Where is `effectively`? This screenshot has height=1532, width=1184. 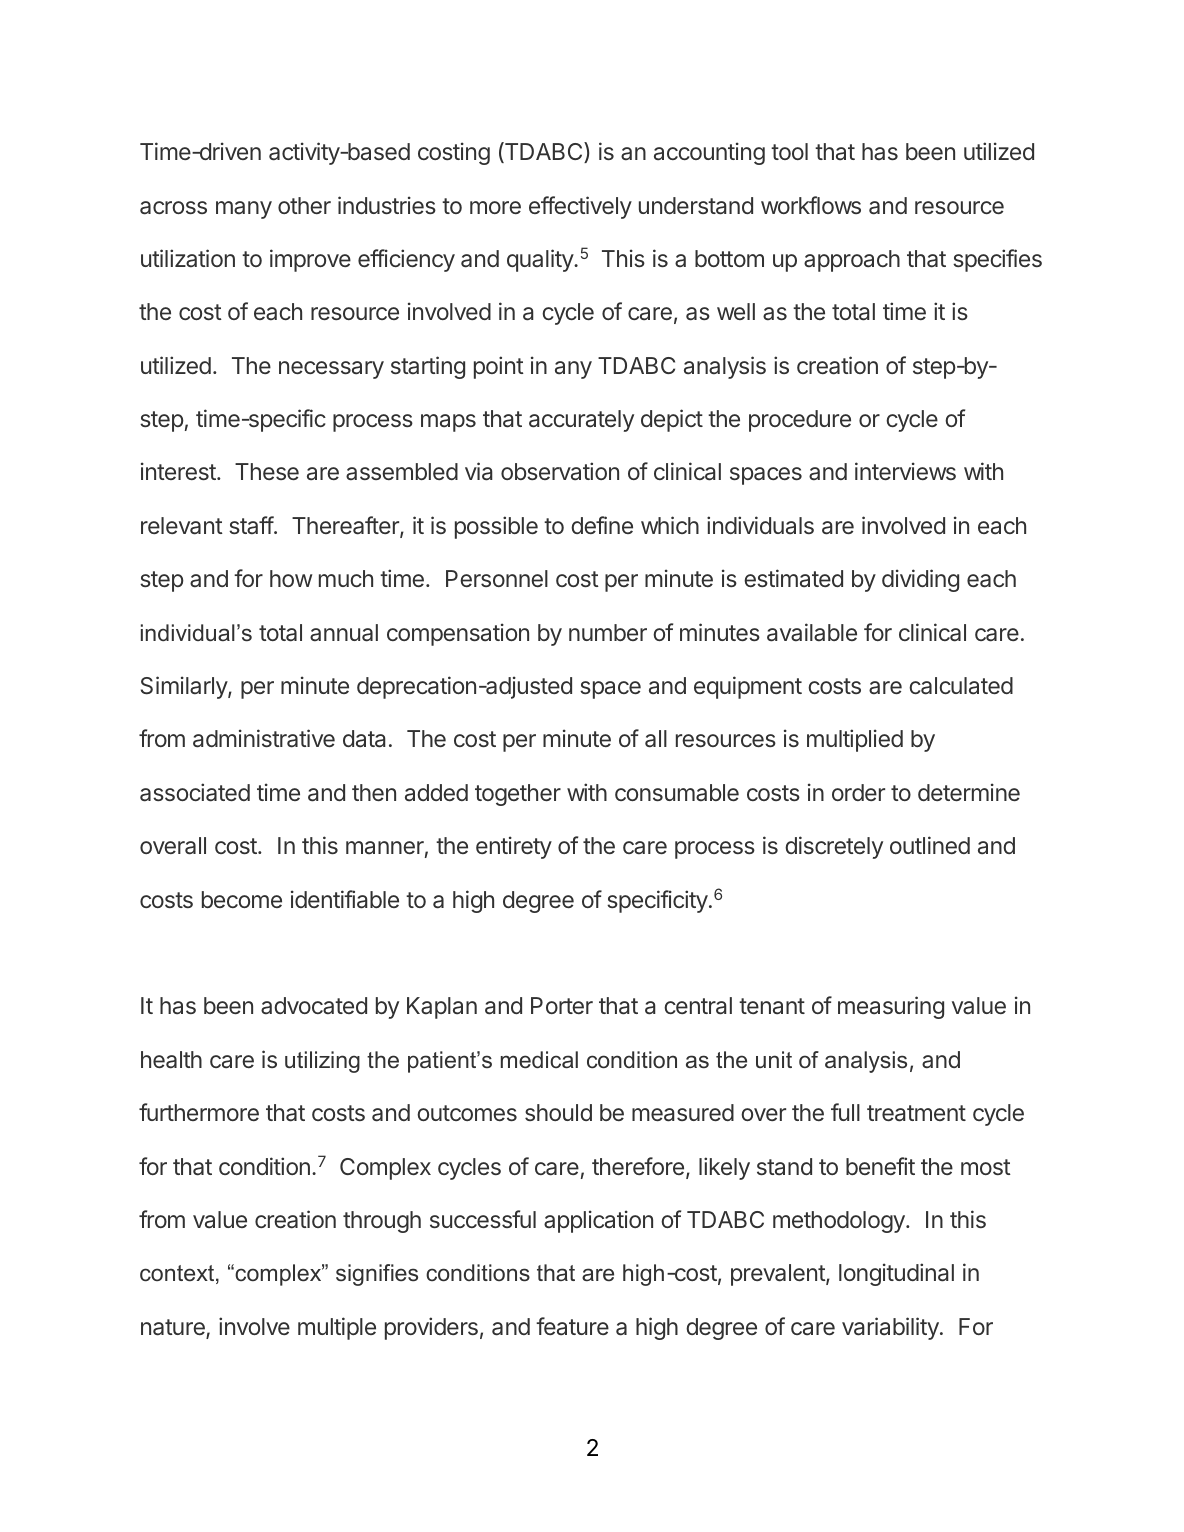 effectively is located at coordinates (580, 207).
